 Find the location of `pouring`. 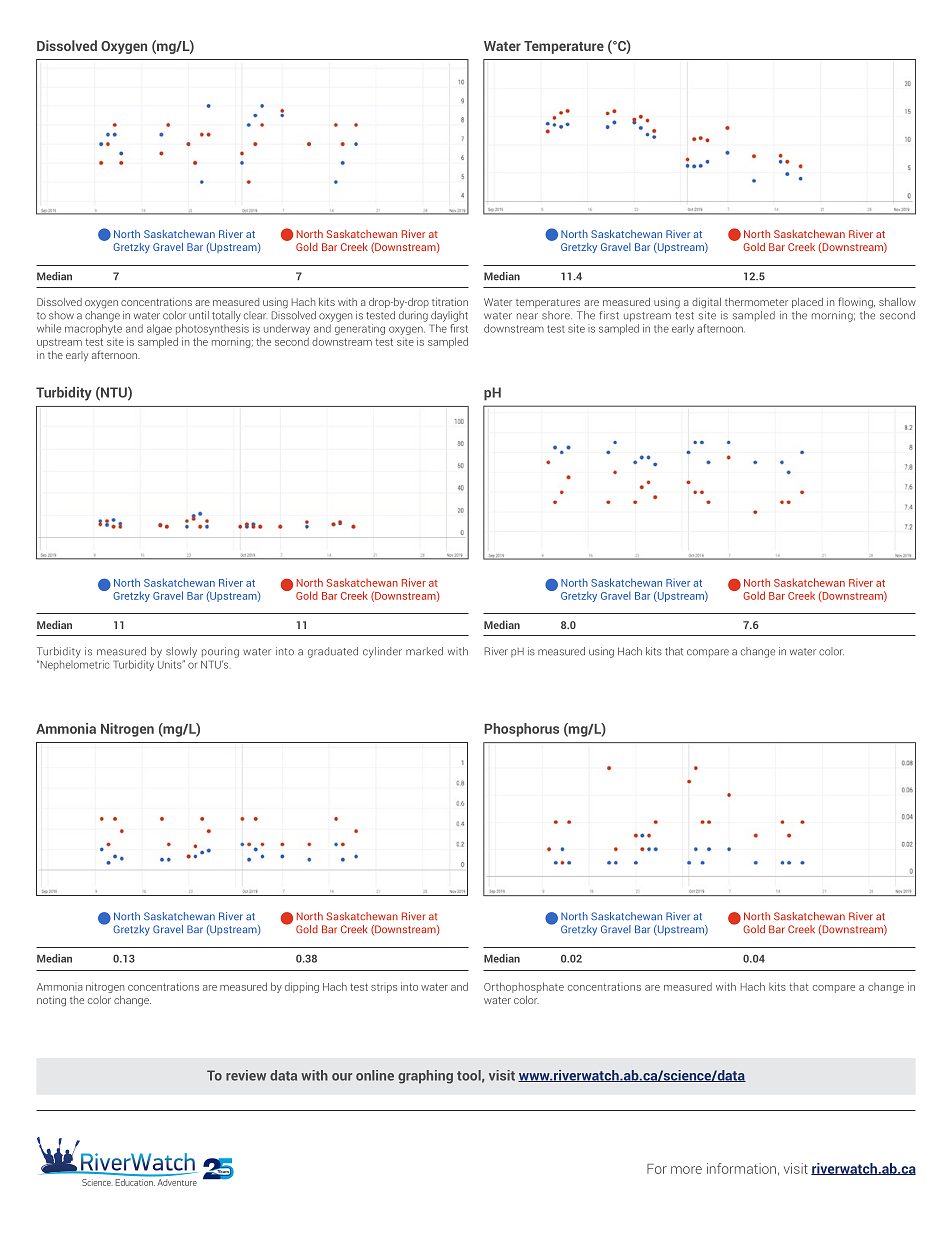

pouring is located at coordinates (220, 652).
